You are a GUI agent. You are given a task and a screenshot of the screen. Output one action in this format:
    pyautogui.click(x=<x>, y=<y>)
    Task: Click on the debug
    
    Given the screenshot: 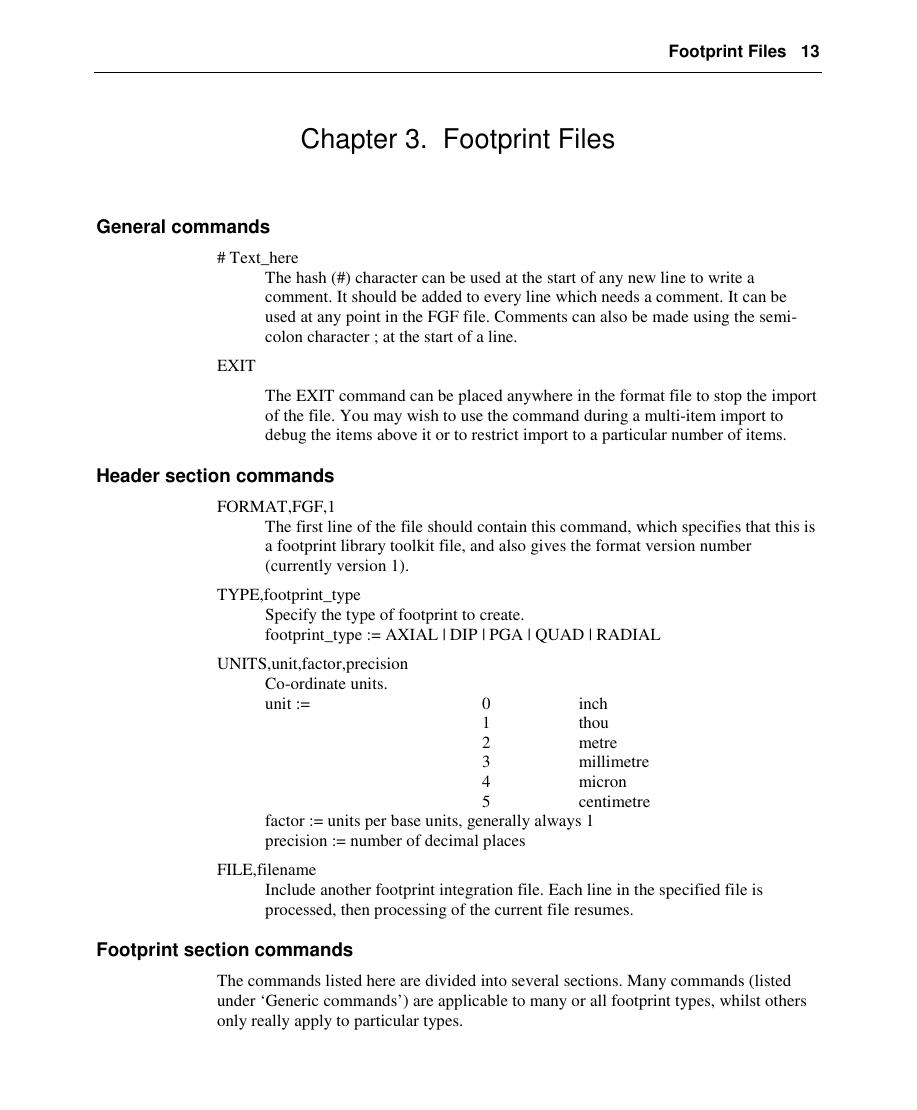 What is the action you would take?
    pyautogui.click(x=285, y=436)
